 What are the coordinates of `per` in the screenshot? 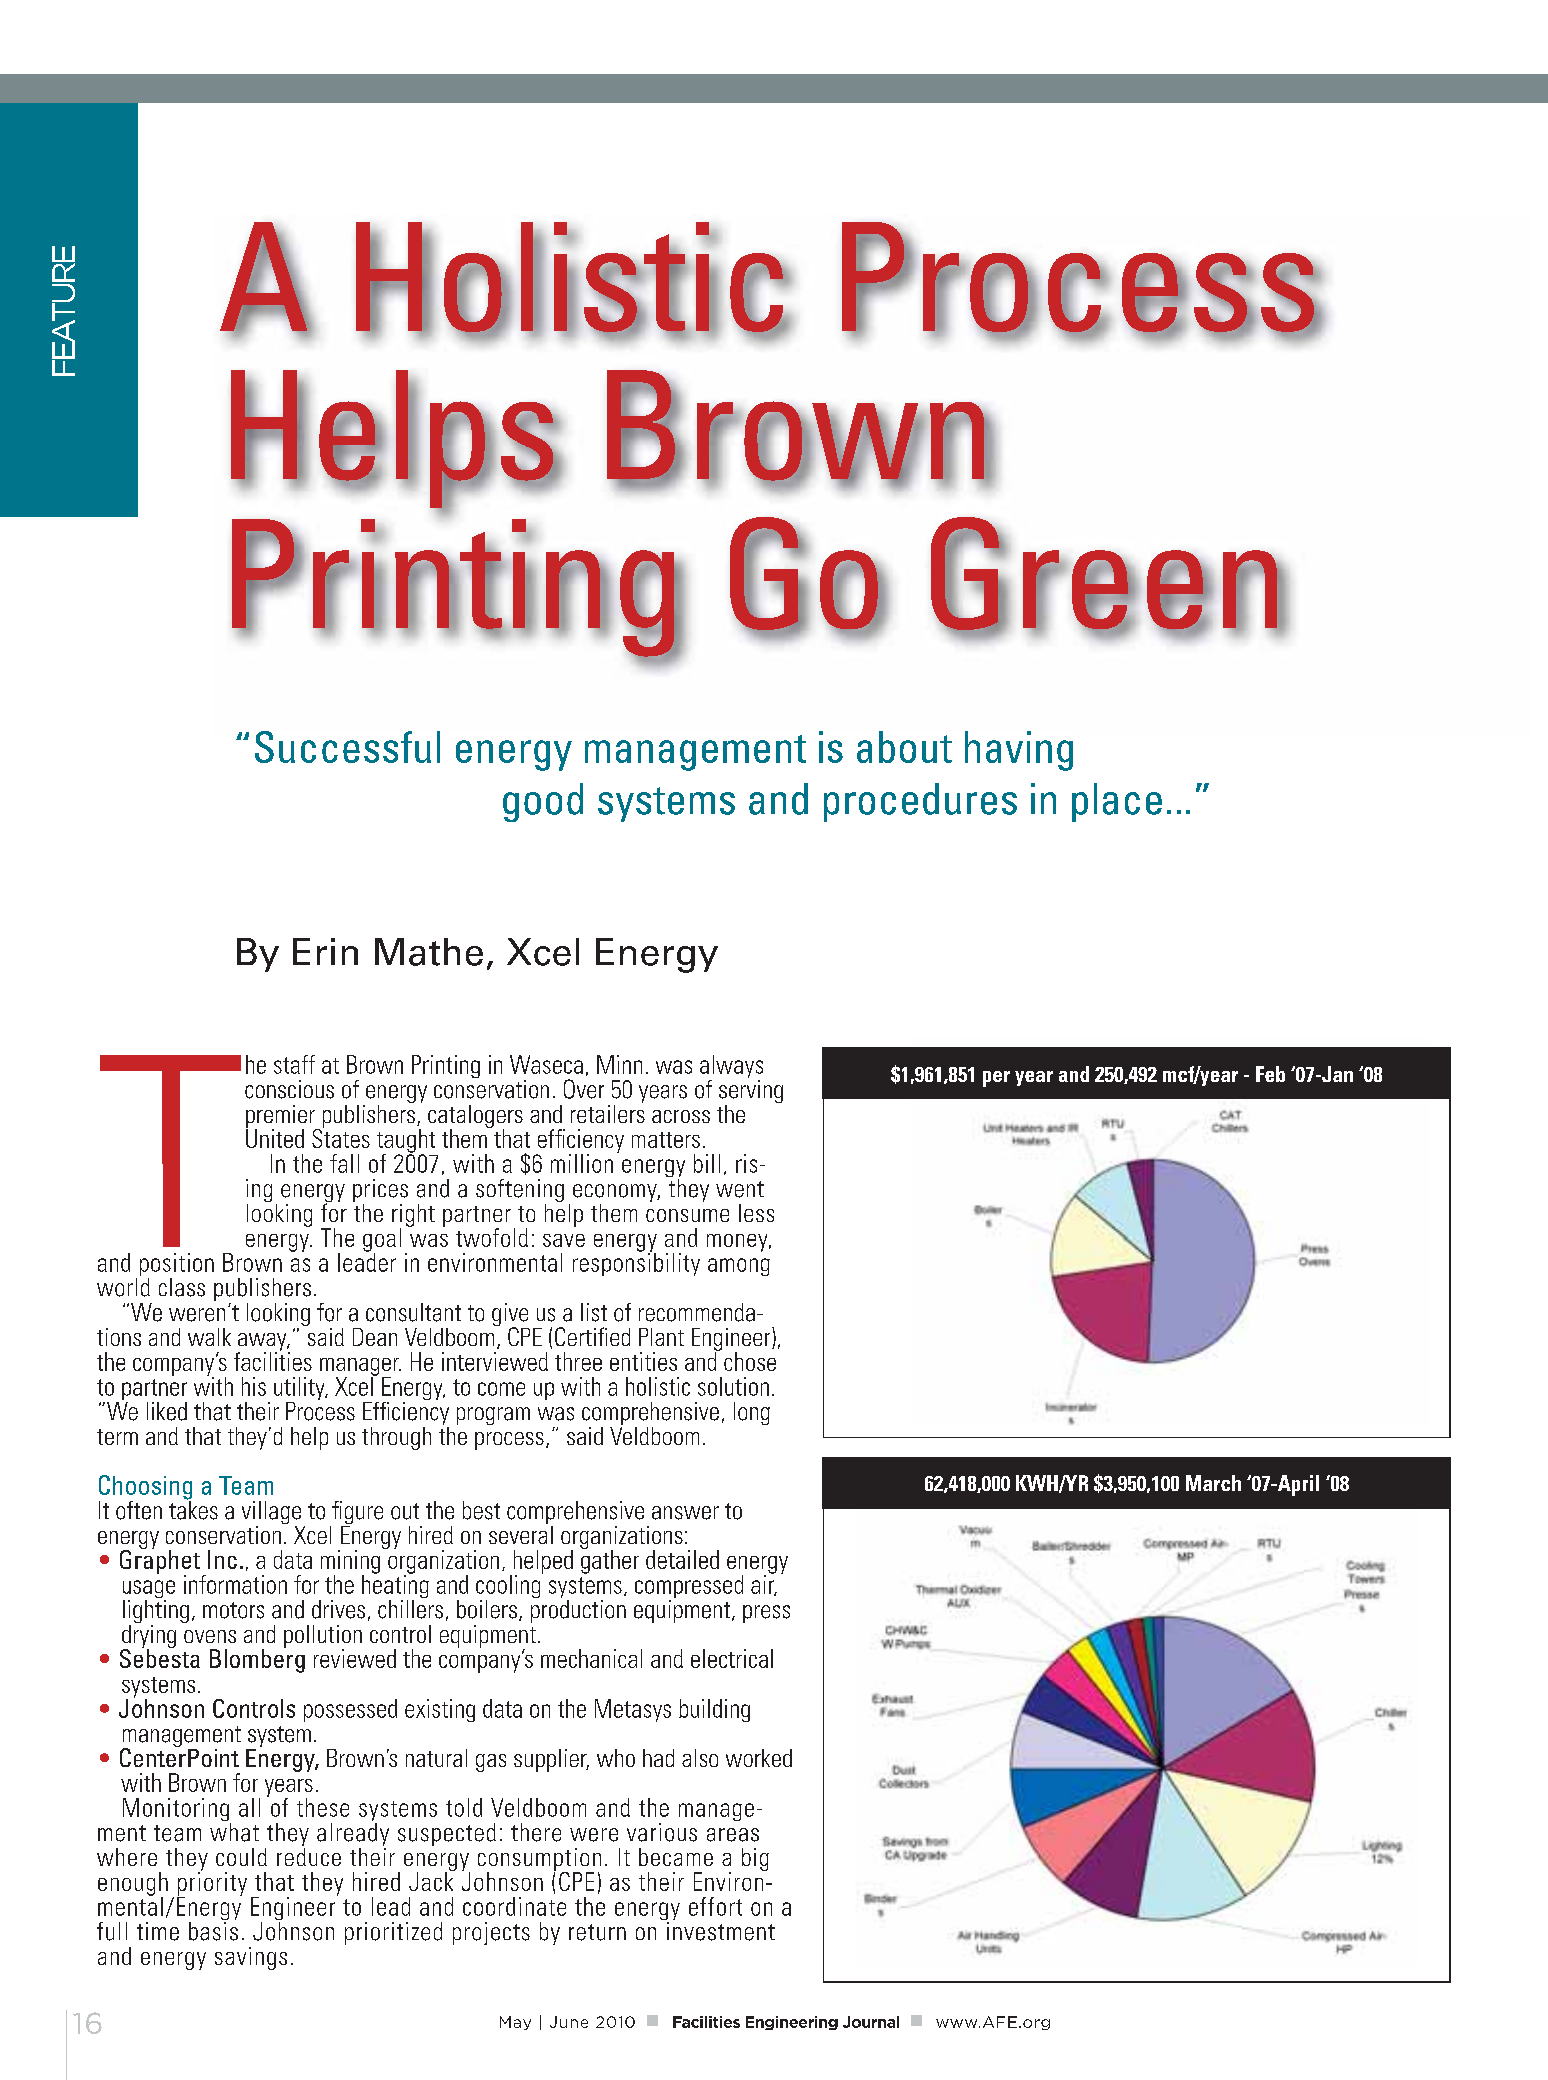 It's located at (996, 1079).
